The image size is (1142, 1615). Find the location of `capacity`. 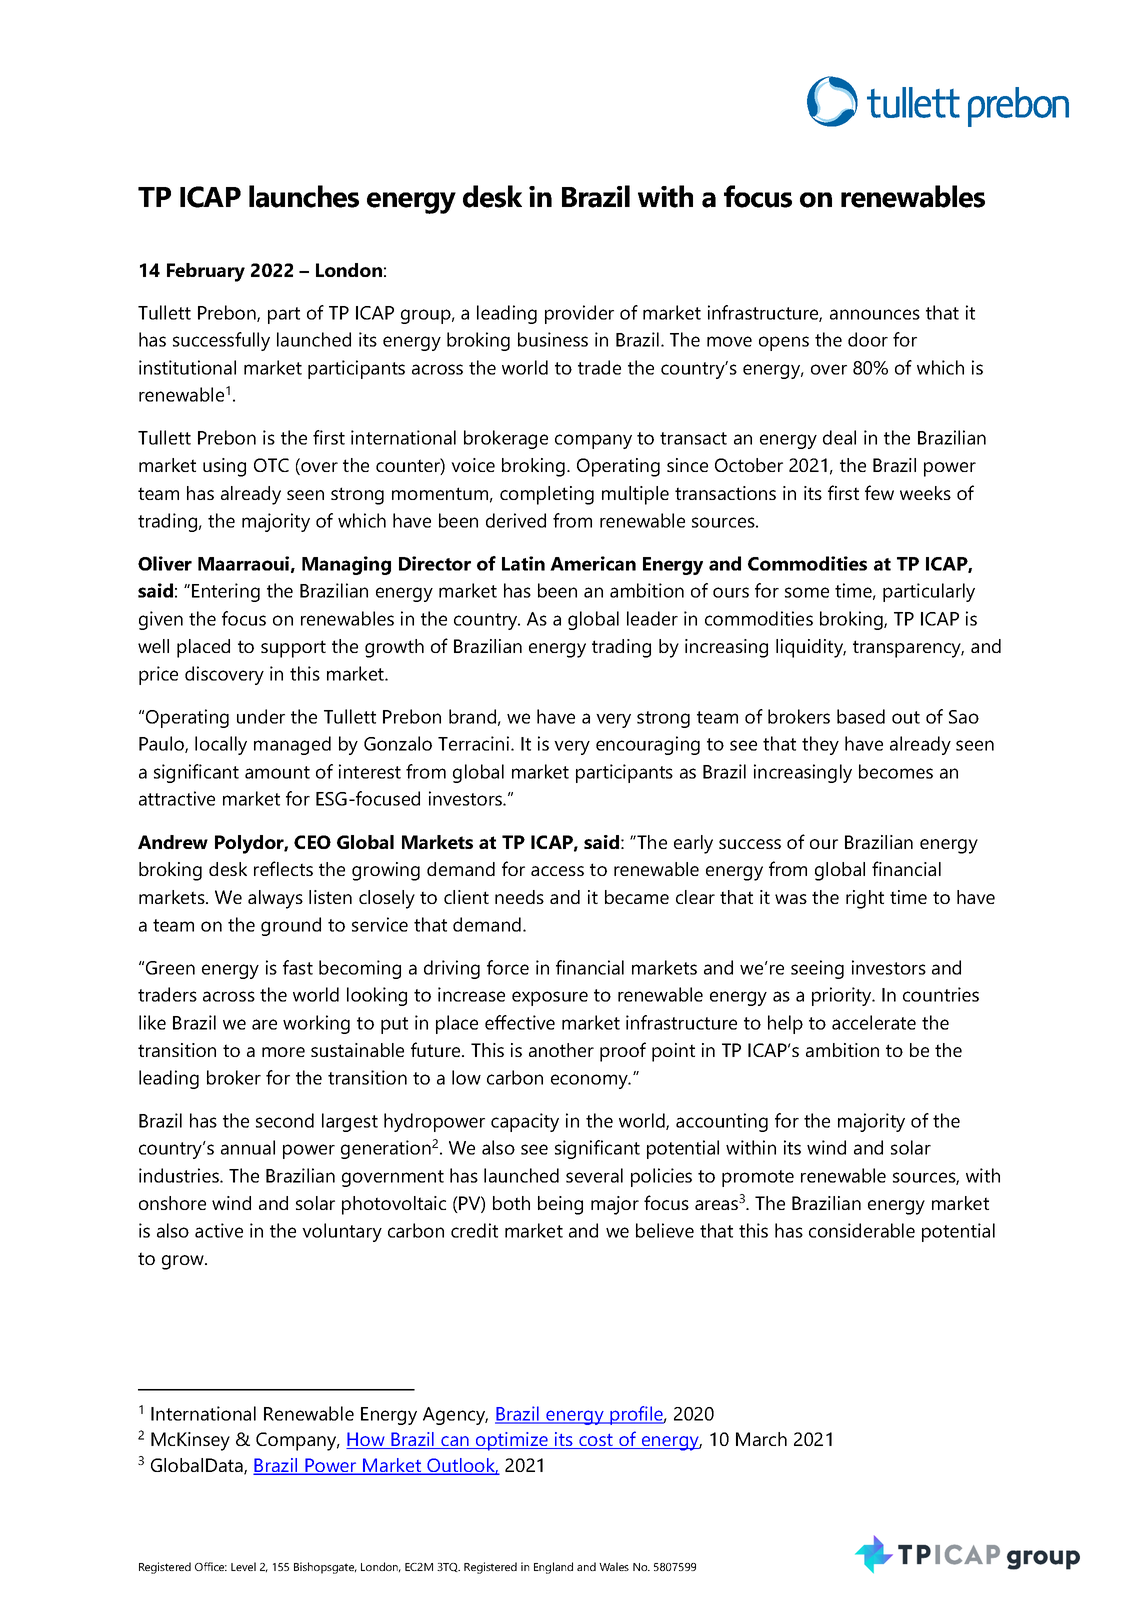

capacity is located at coordinates (525, 1122).
